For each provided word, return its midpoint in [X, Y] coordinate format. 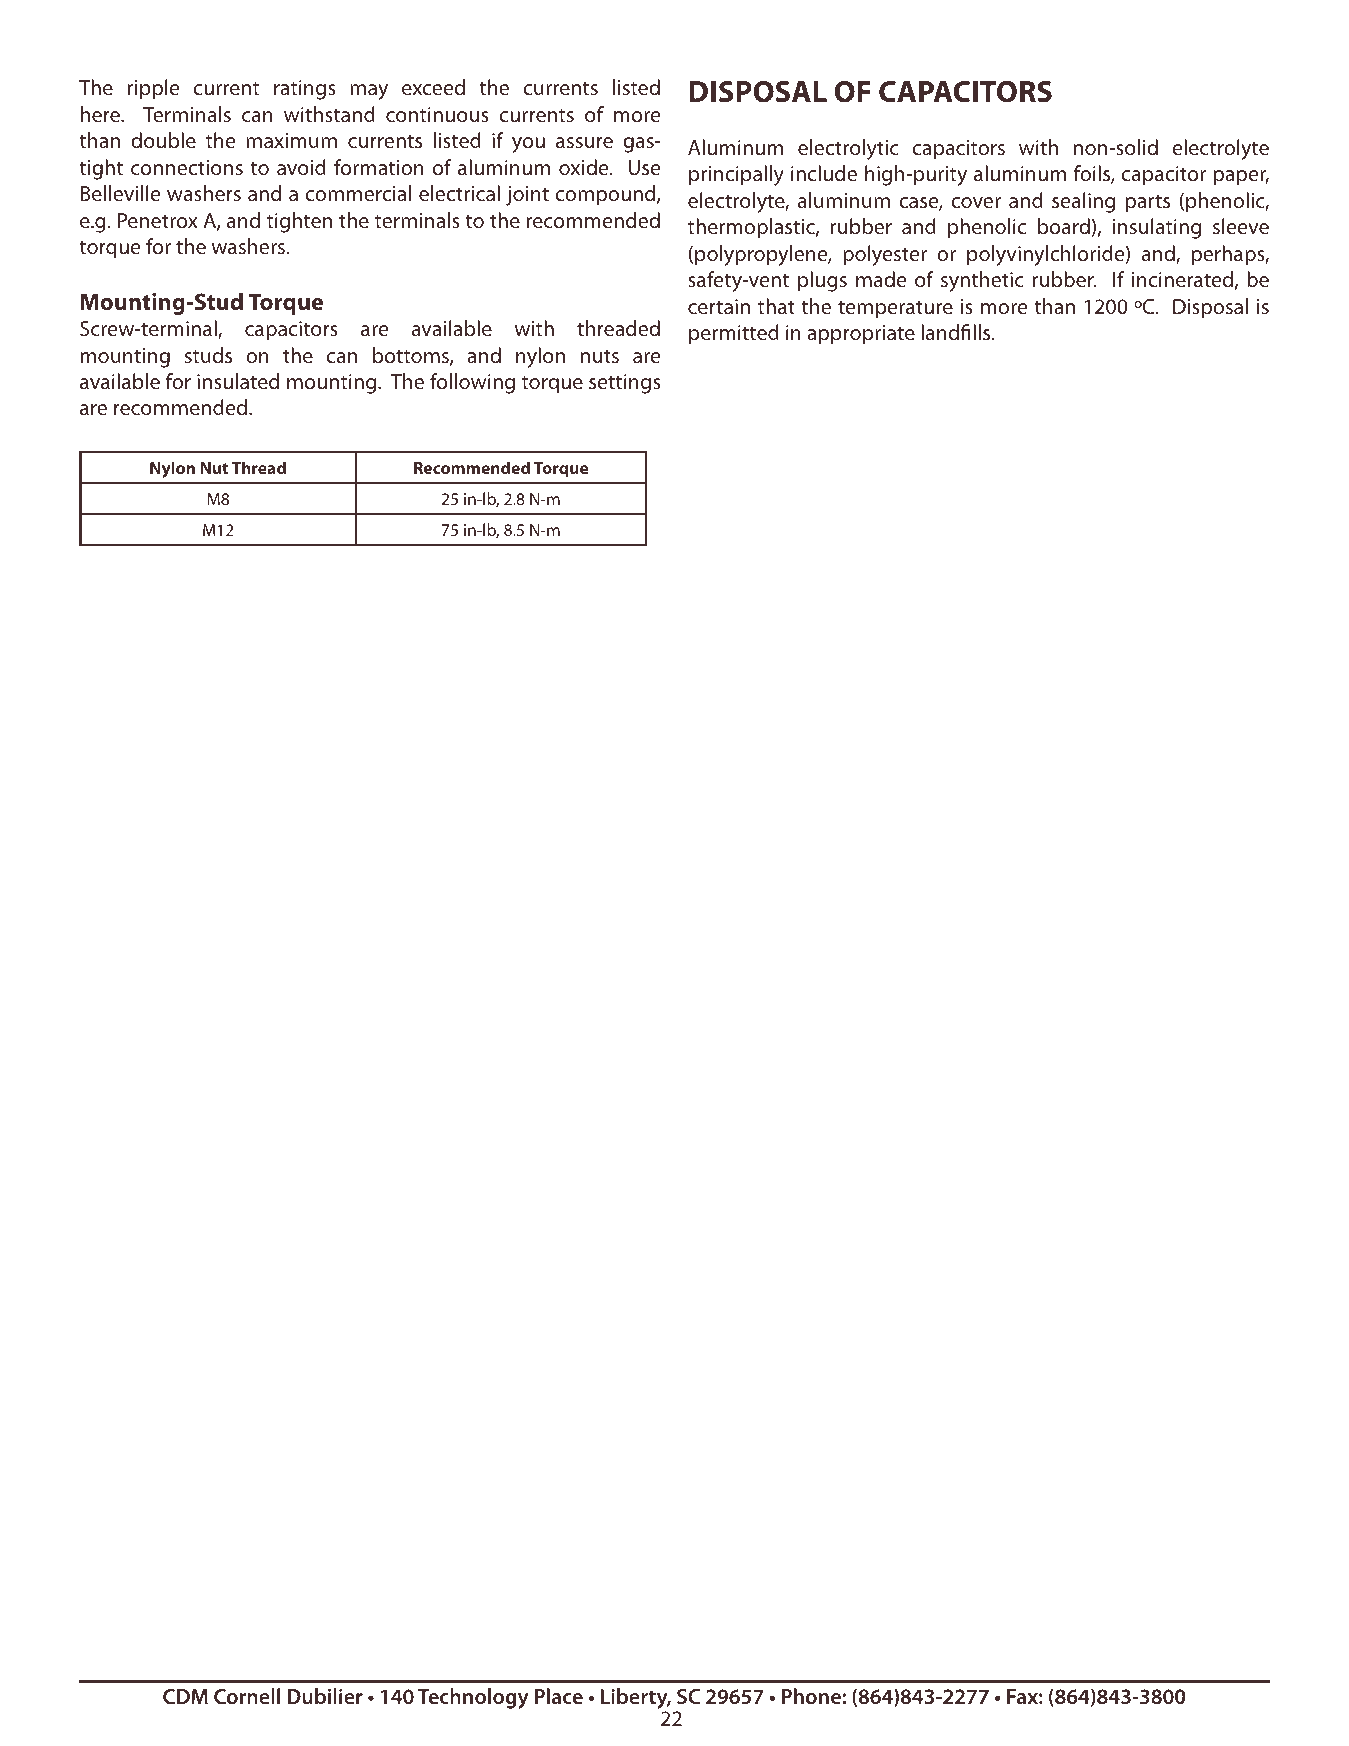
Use [644, 167]
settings [625, 384]
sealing [1083, 202]
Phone [812, 1696]
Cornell [247, 1696]
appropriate [861, 335]
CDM [185, 1696]
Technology [473, 1698]
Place [559, 1696]
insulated [238, 381]
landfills [957, 332]
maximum [291, 140]
